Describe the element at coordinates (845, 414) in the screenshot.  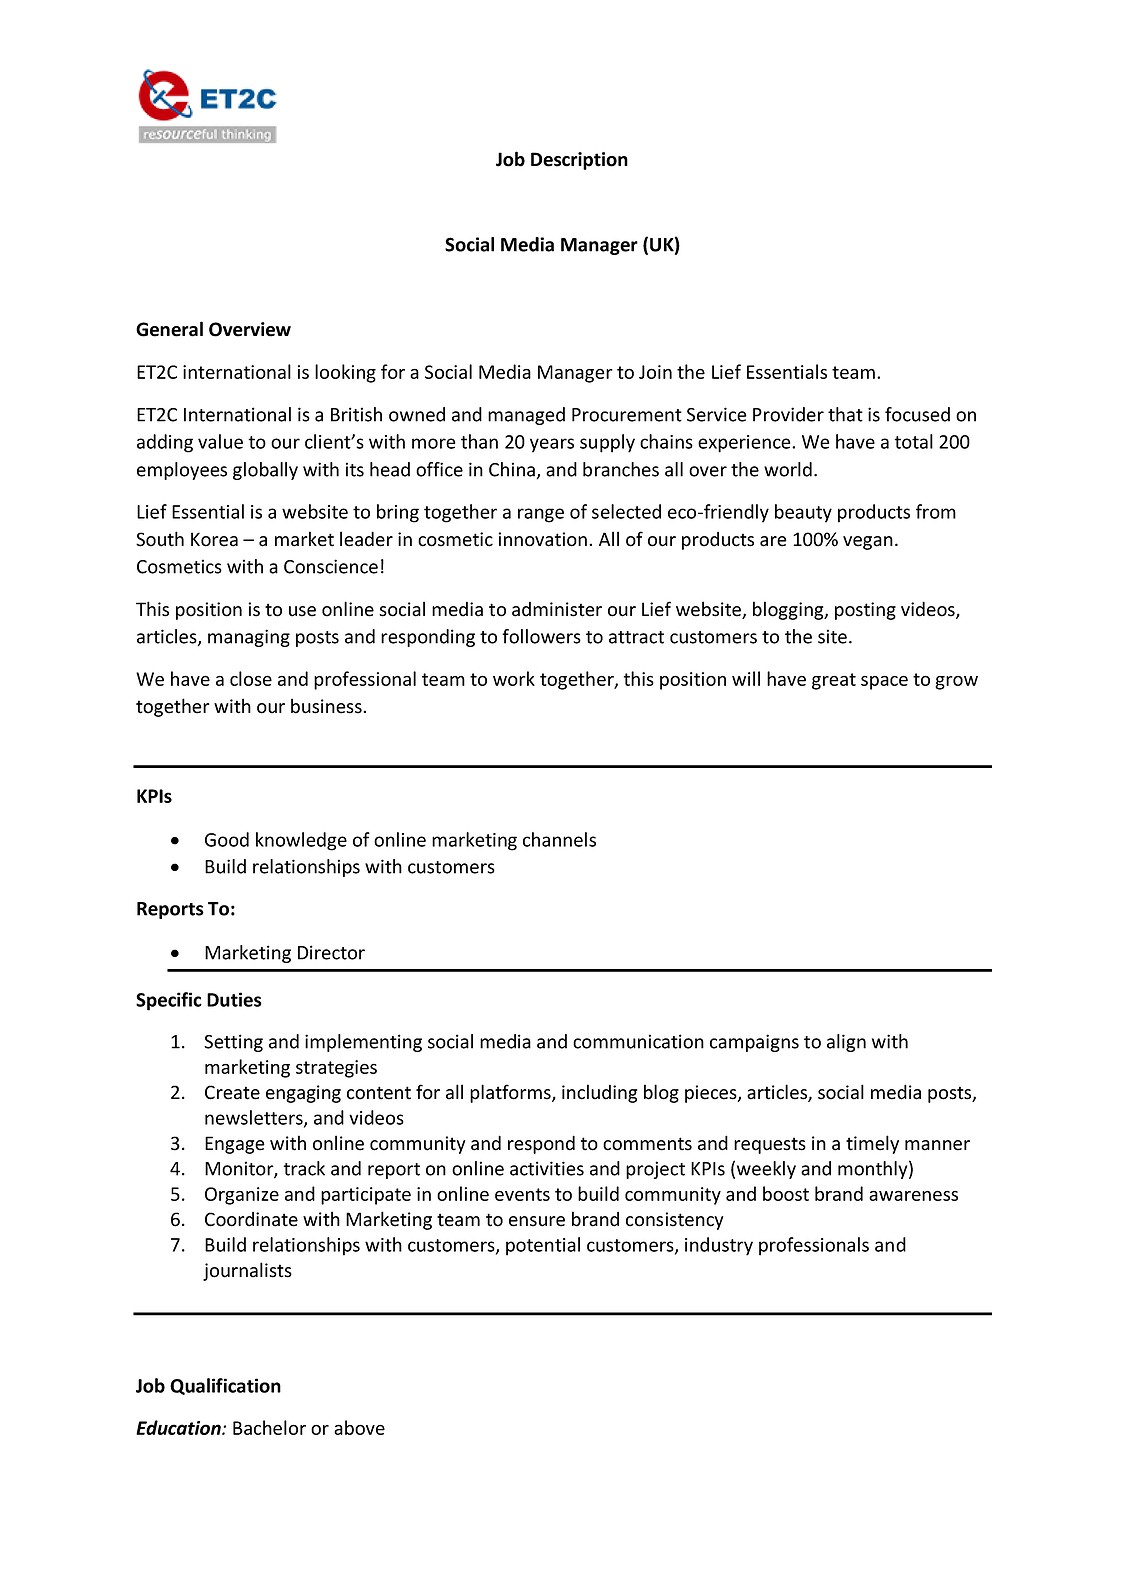
I see `that` at that location.
